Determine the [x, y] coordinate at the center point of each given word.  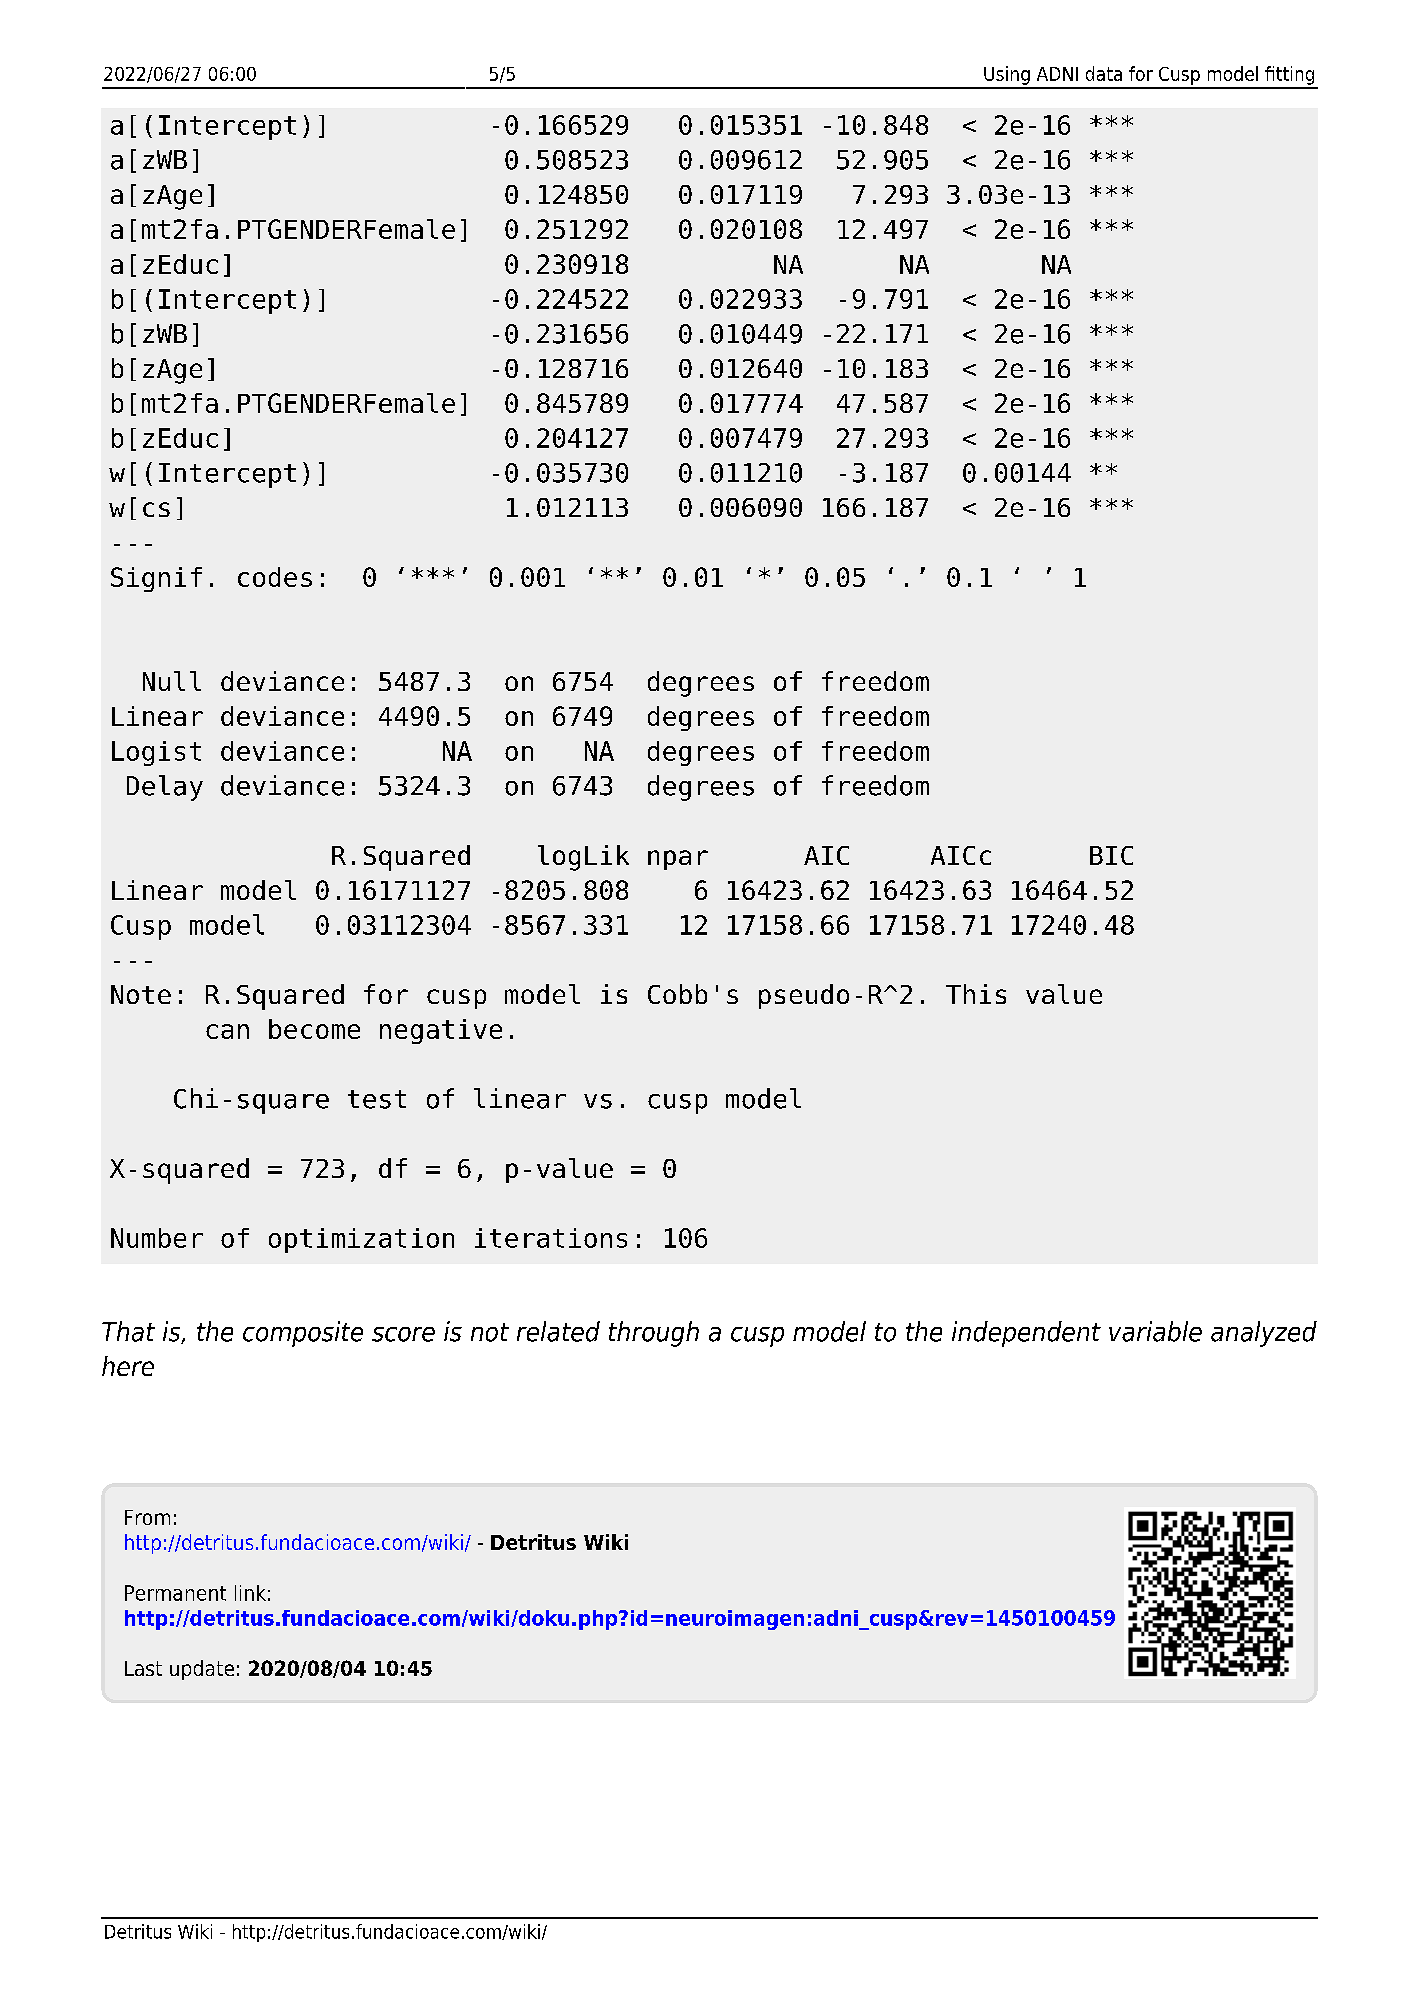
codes [275, 577]
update [202, 1670]
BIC [1111, 855]
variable [1155, 1331]
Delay [165, 788]
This [976, 994]
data [1104, 73]
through [654, 1334]
